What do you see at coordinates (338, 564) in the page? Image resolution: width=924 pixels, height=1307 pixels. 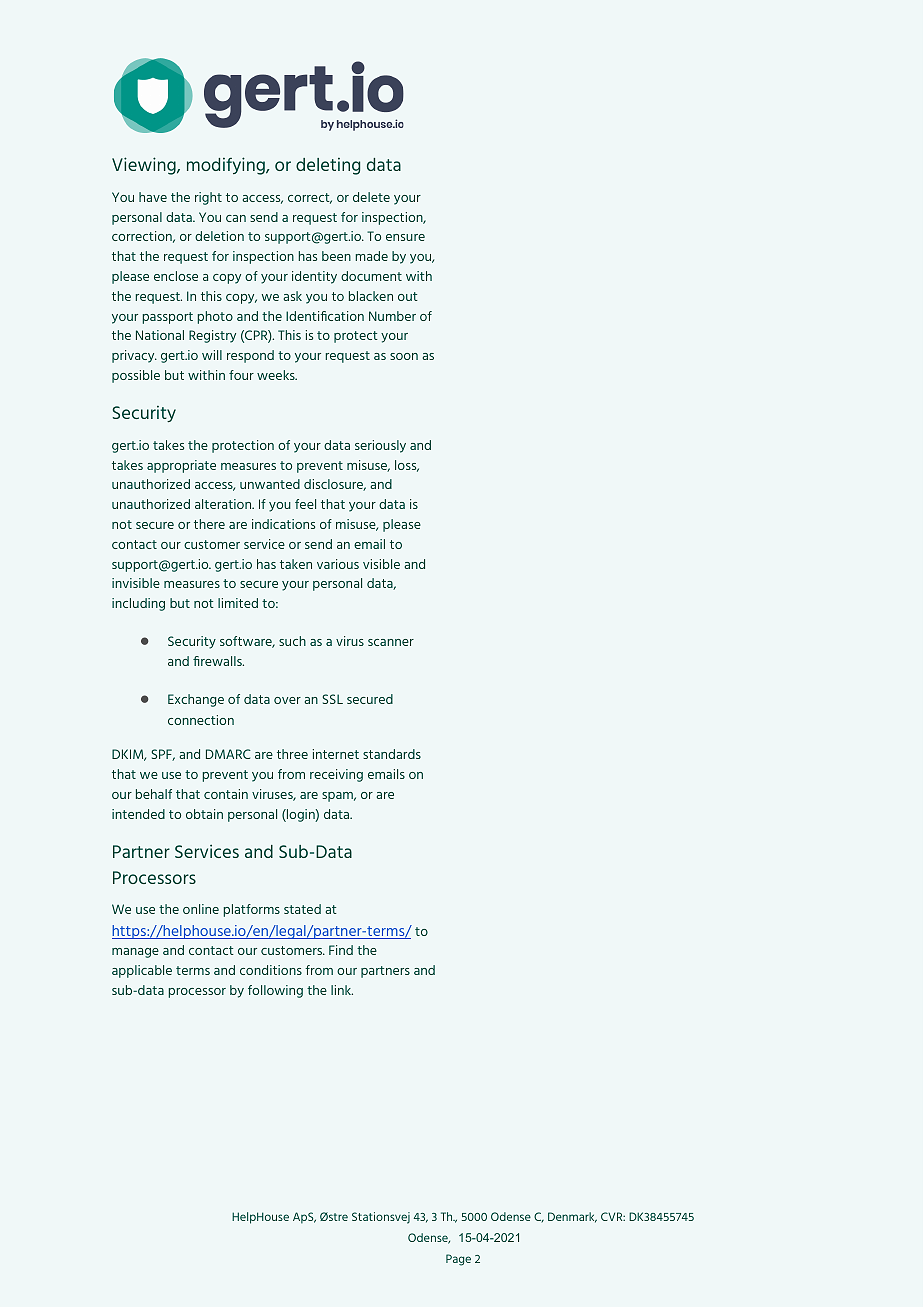 I see `various` at bounding box center [338, 564].
